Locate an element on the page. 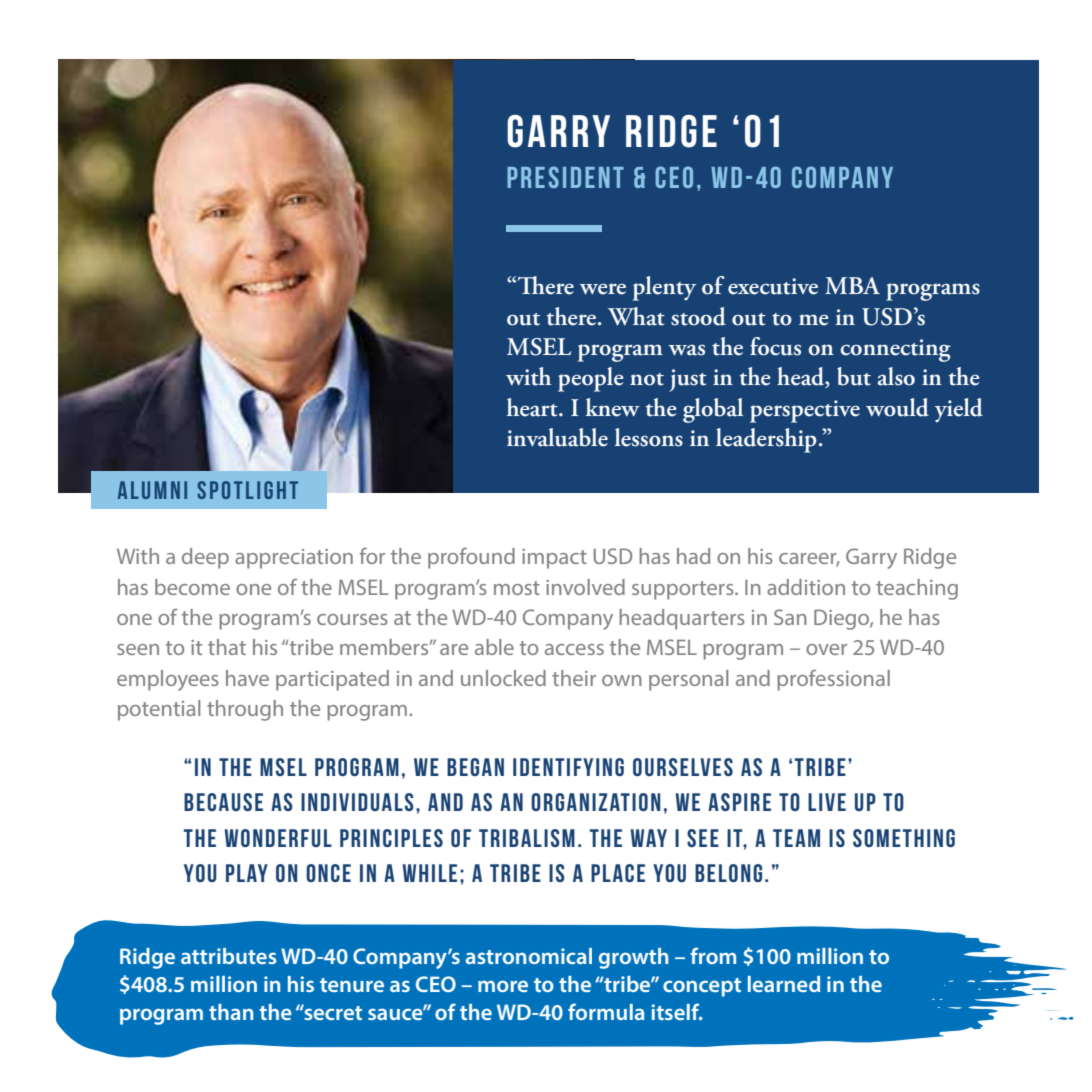 This page has width=1092, height=1092. identifying is located at coordinates (568, 767).
